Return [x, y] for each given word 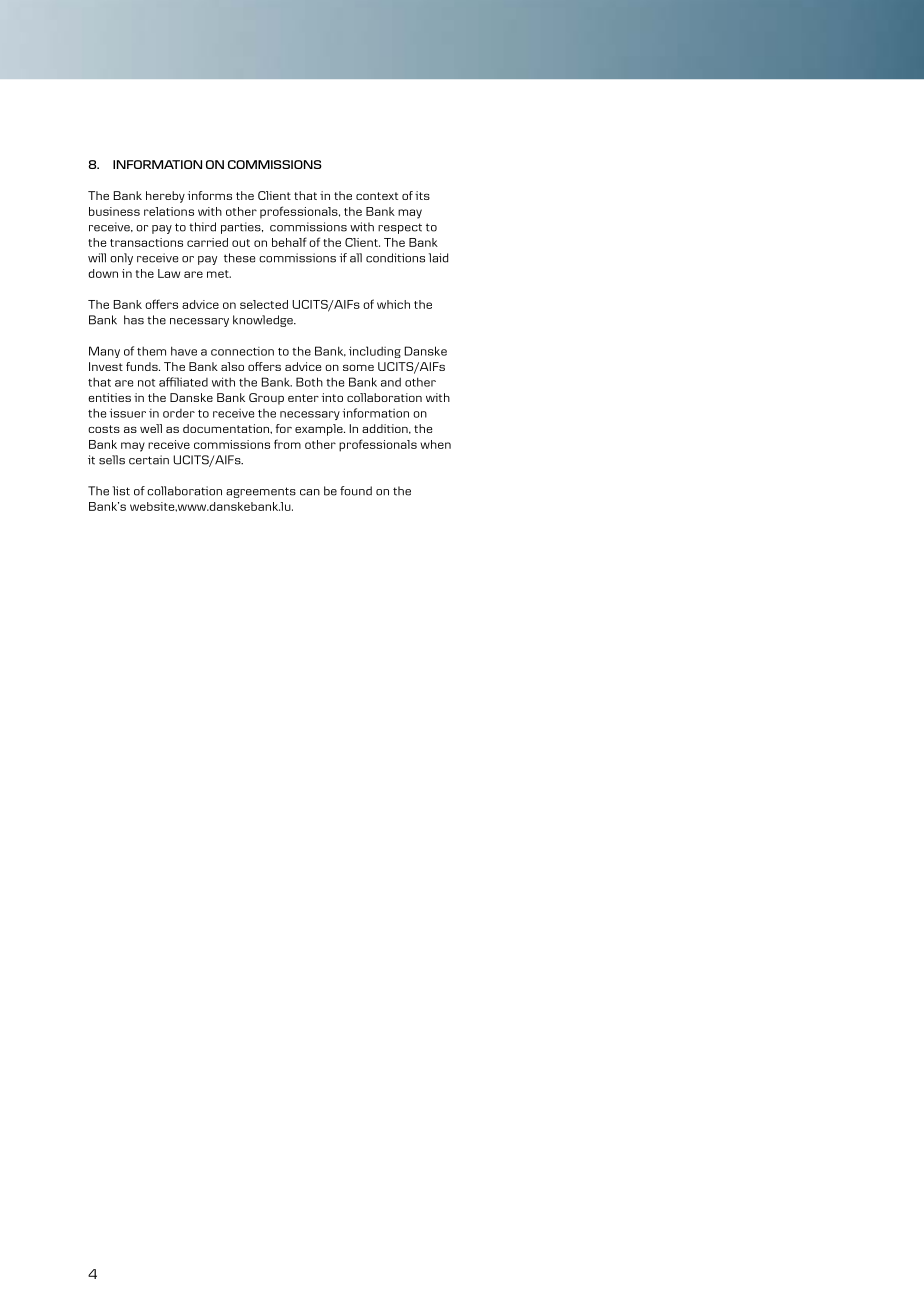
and [391, 382]
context [377, 196]
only [121, 259]
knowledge [264, 321]
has [134, 320]
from [287, 444]
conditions [395, 258]
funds [143, 366]
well [151, 428]
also [232, 366]
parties [242, 228]
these [239, 258]
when [435, 444]
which [393, 304]
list [121, 491]
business [114, 211]
